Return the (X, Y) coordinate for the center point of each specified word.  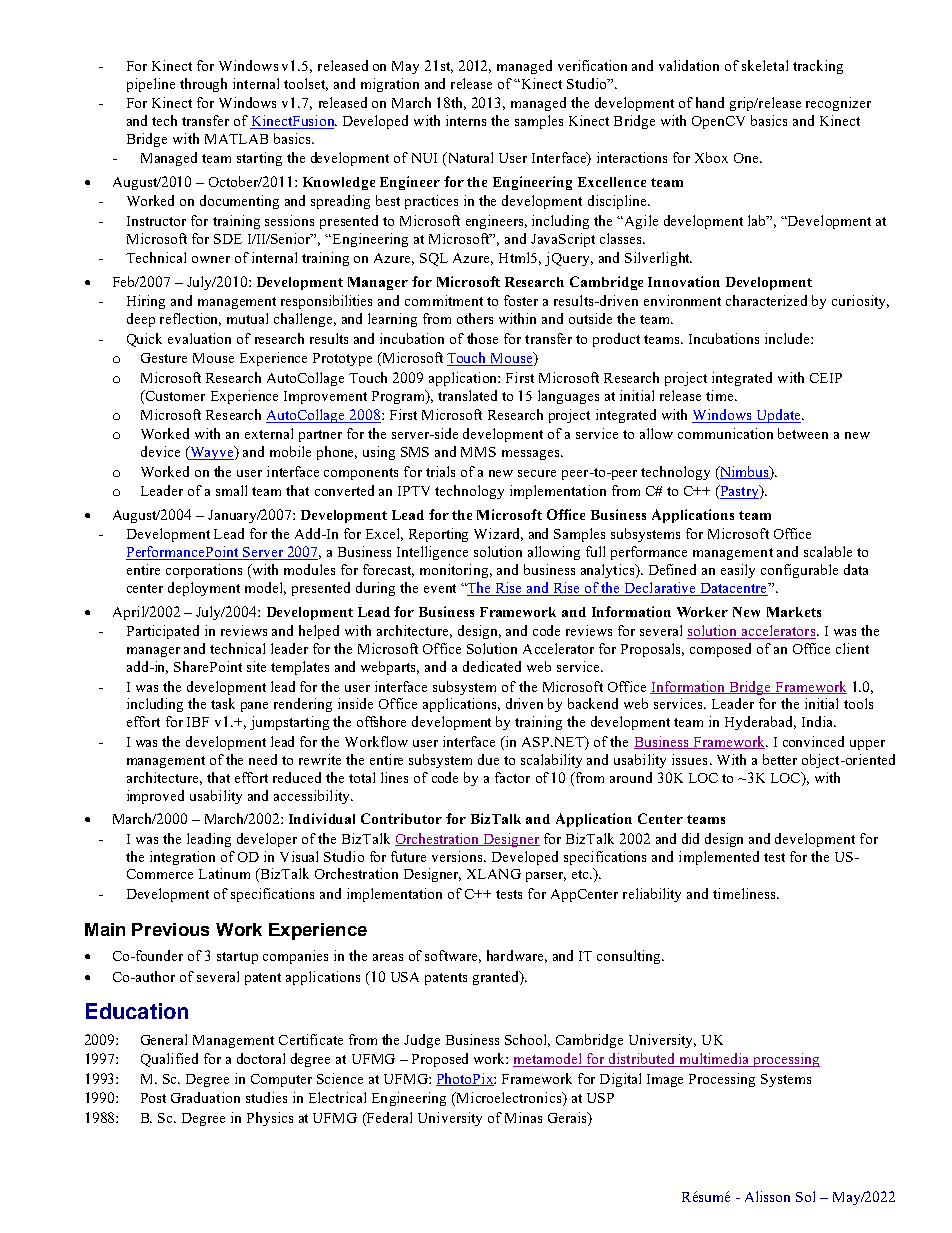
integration (182, 858)
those (482, 338)
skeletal (765, 65)
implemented (719, 858)
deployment (204, 589)
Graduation (205, 1097)
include (788, 338)
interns (466, 120)
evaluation (199, 338)
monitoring (454, 571)
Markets (794, 612)
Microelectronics (509, 1099)
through (203, 85)
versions (458, 856)
